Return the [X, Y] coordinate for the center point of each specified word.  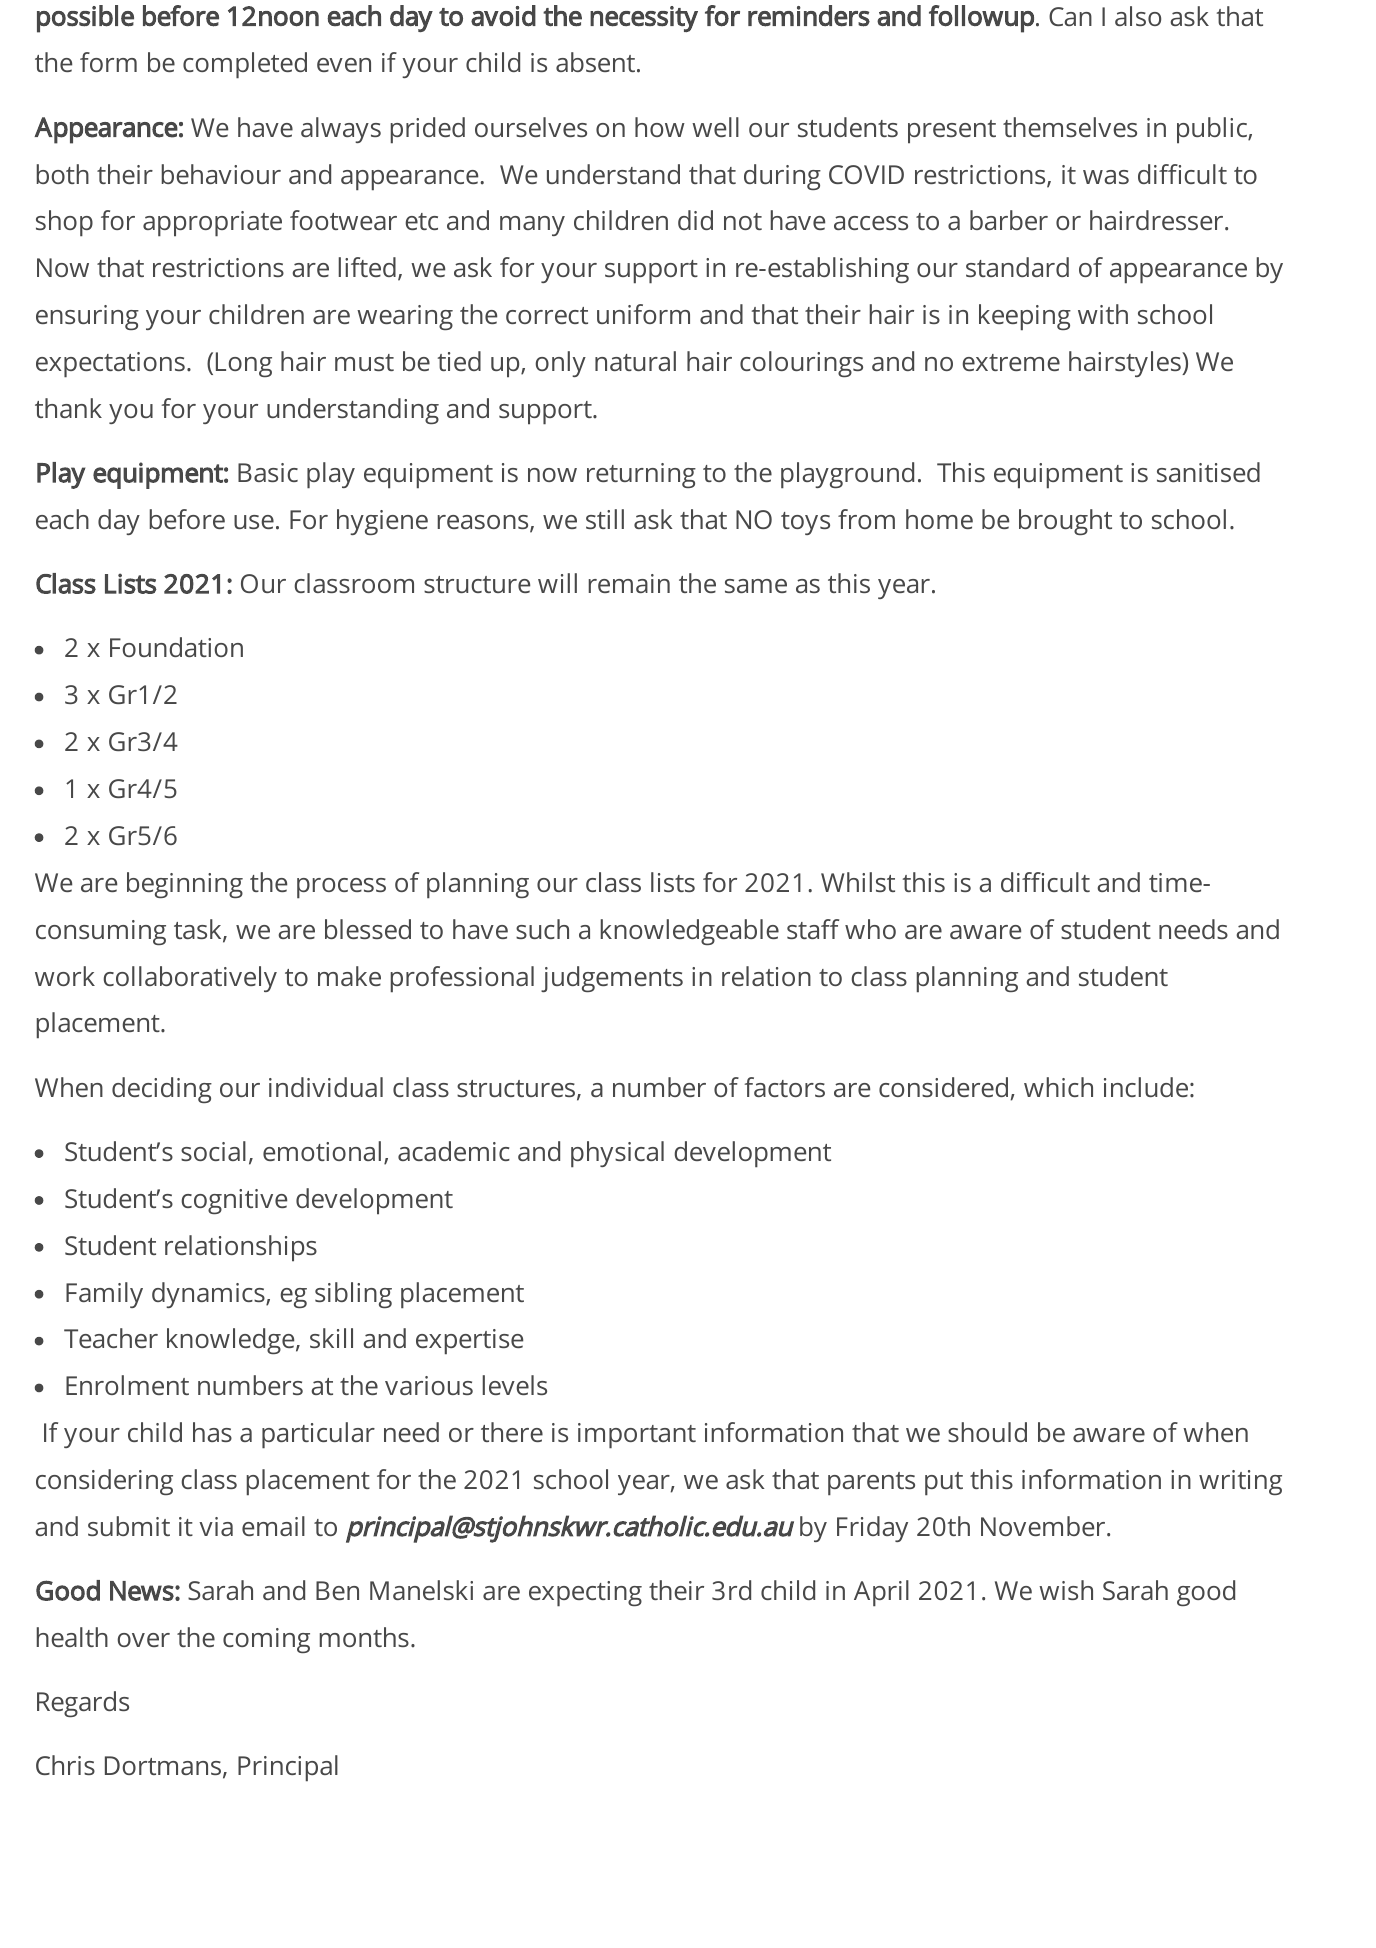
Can [1070, 16]
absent [597, 62]
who [870, 929]
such [542, 929]
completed [245, 65]
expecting [585, 1594]
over [143, 1640]
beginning [185, 885]
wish [1066, 1590]
